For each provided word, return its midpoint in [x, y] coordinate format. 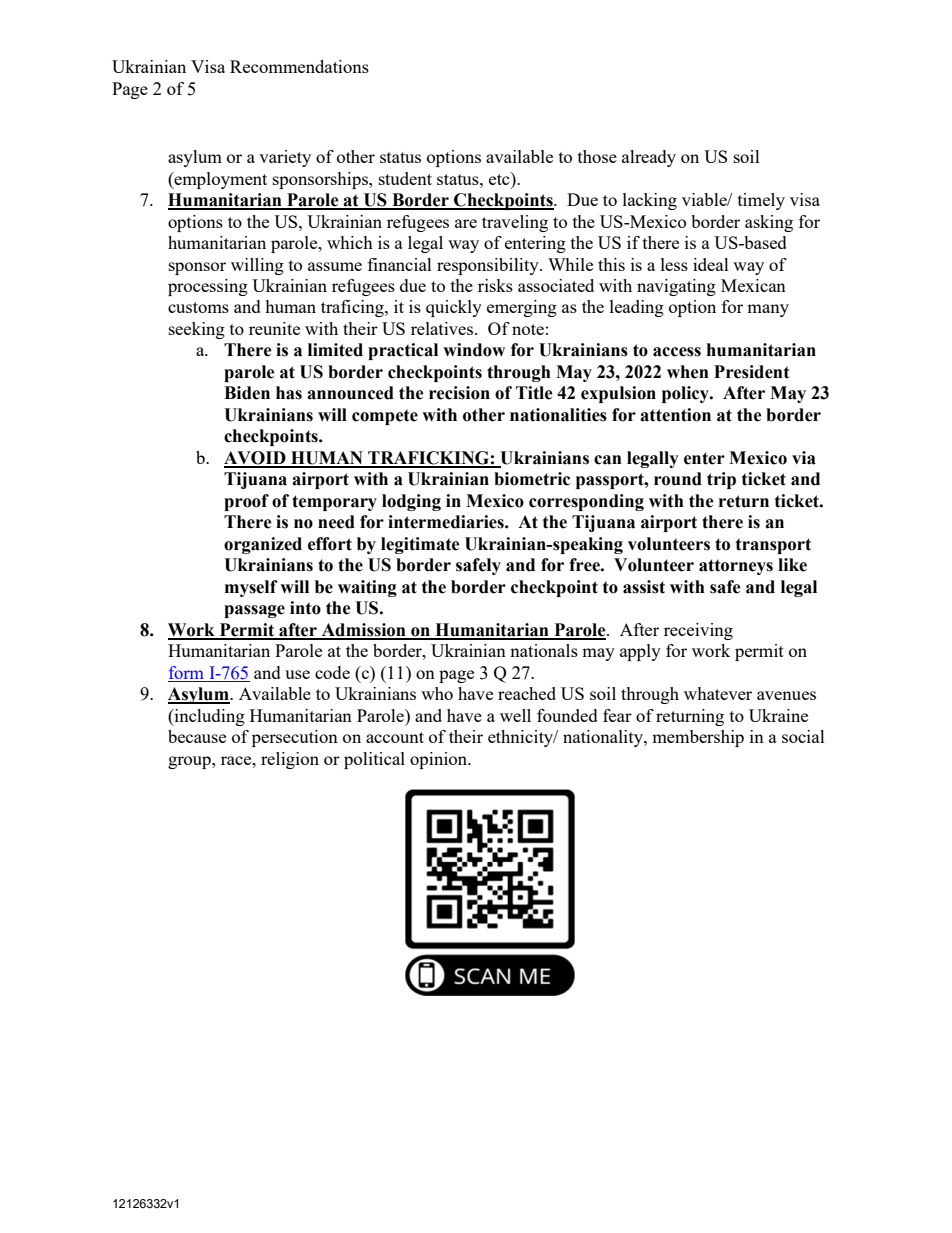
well [515, 715]
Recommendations [299, 66]
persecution [295, 738]
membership [698, 738]
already [649, 158]
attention [675, 415]
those [597, 156]
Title [534, 393]
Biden [247, 393]
